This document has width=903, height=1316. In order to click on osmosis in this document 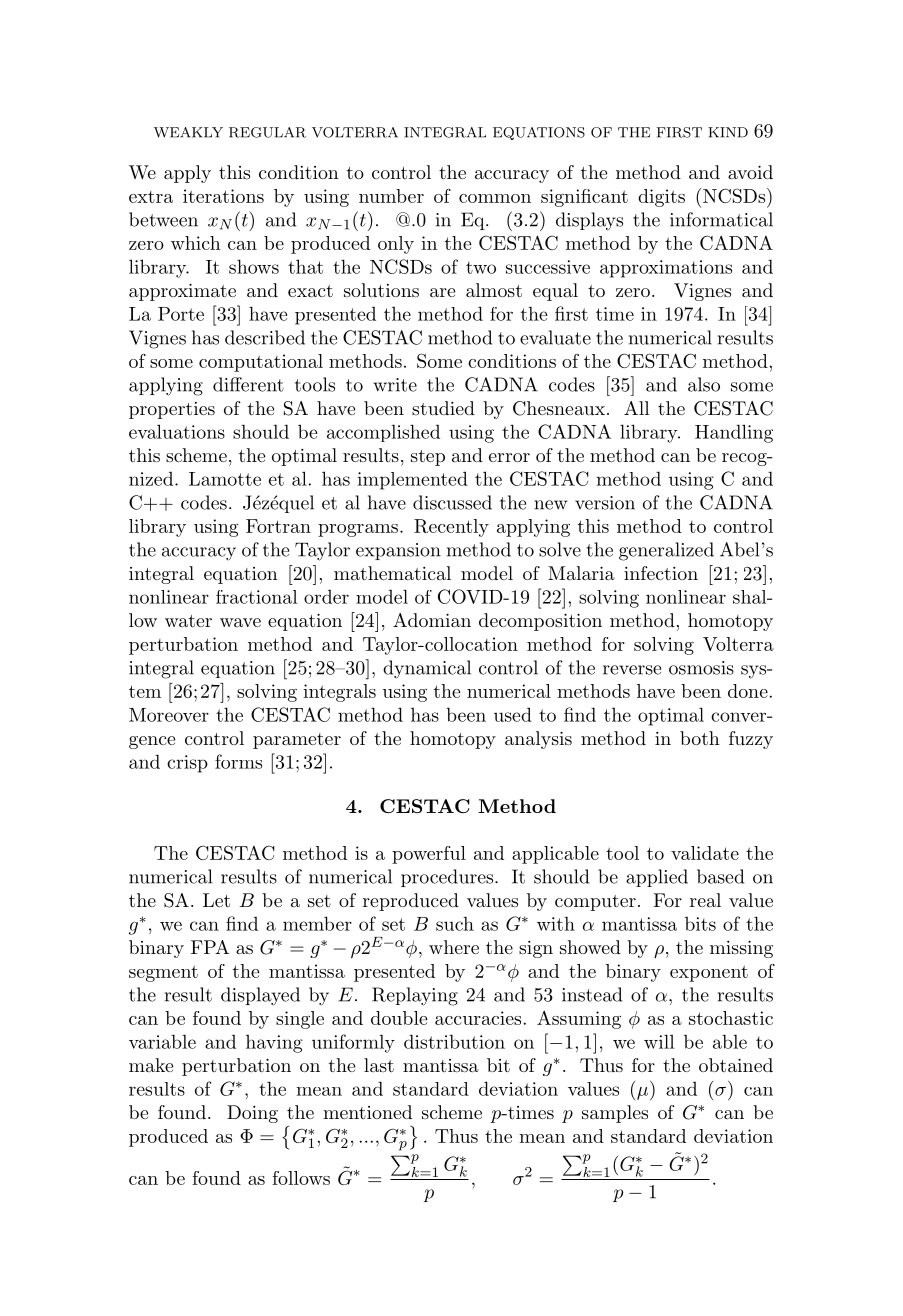, I will do `click(701, 668)`.
